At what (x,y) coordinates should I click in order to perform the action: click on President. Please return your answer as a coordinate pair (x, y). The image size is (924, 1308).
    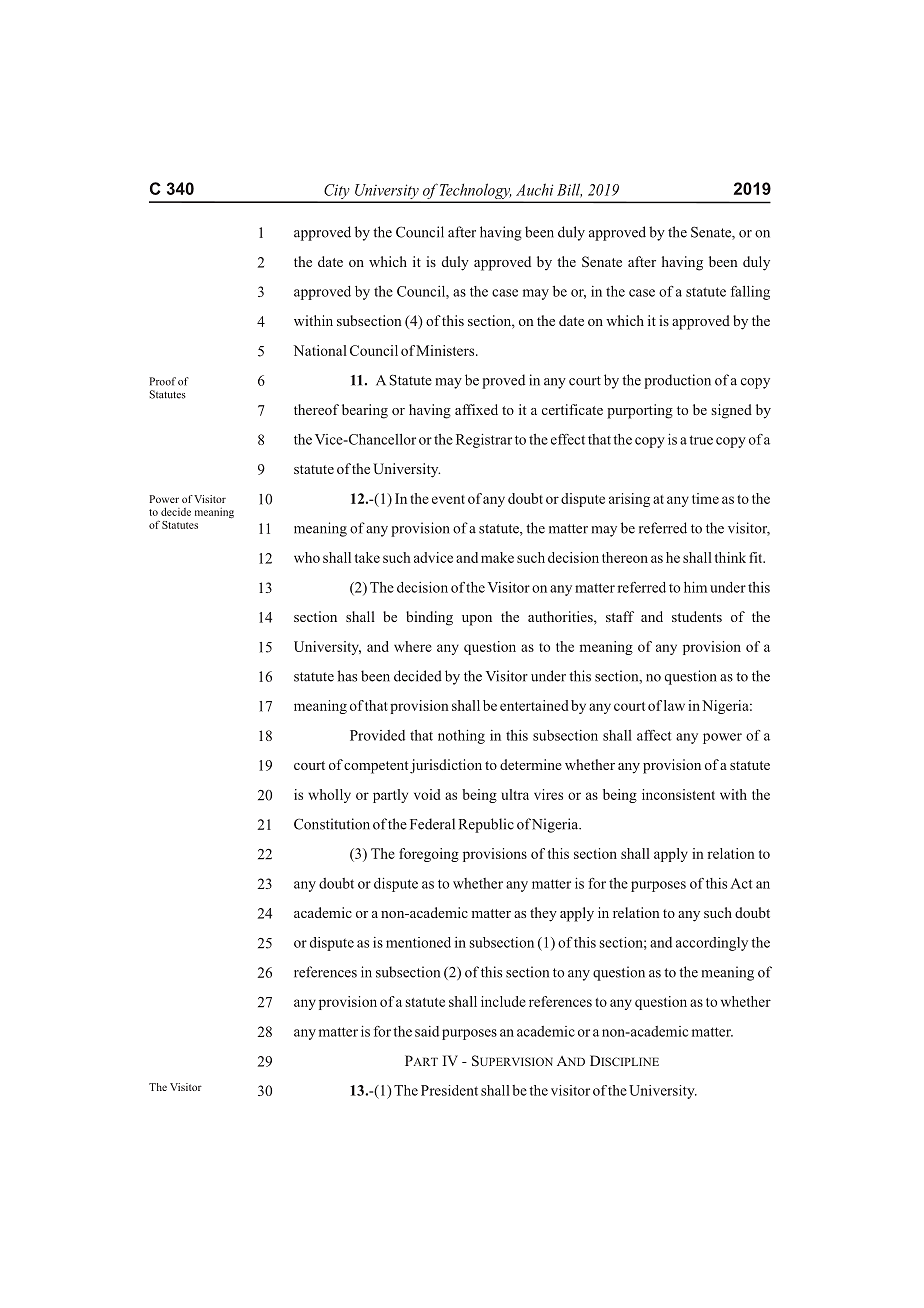
    Looking at the image, I should click on (449, 1090).
